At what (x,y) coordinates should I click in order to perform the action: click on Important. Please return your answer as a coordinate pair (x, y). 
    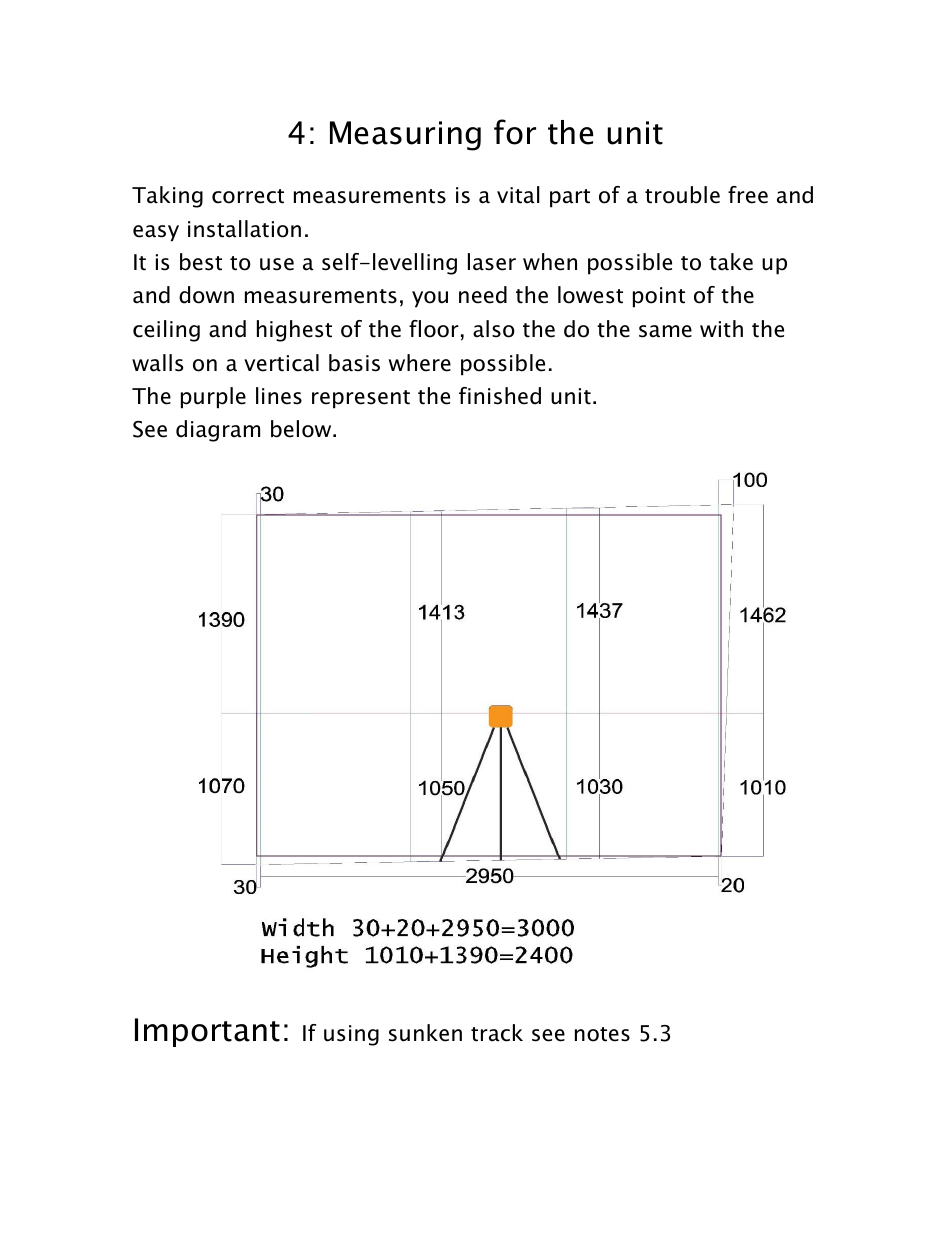
    Looking at the image, I should click on (207, 1032).
